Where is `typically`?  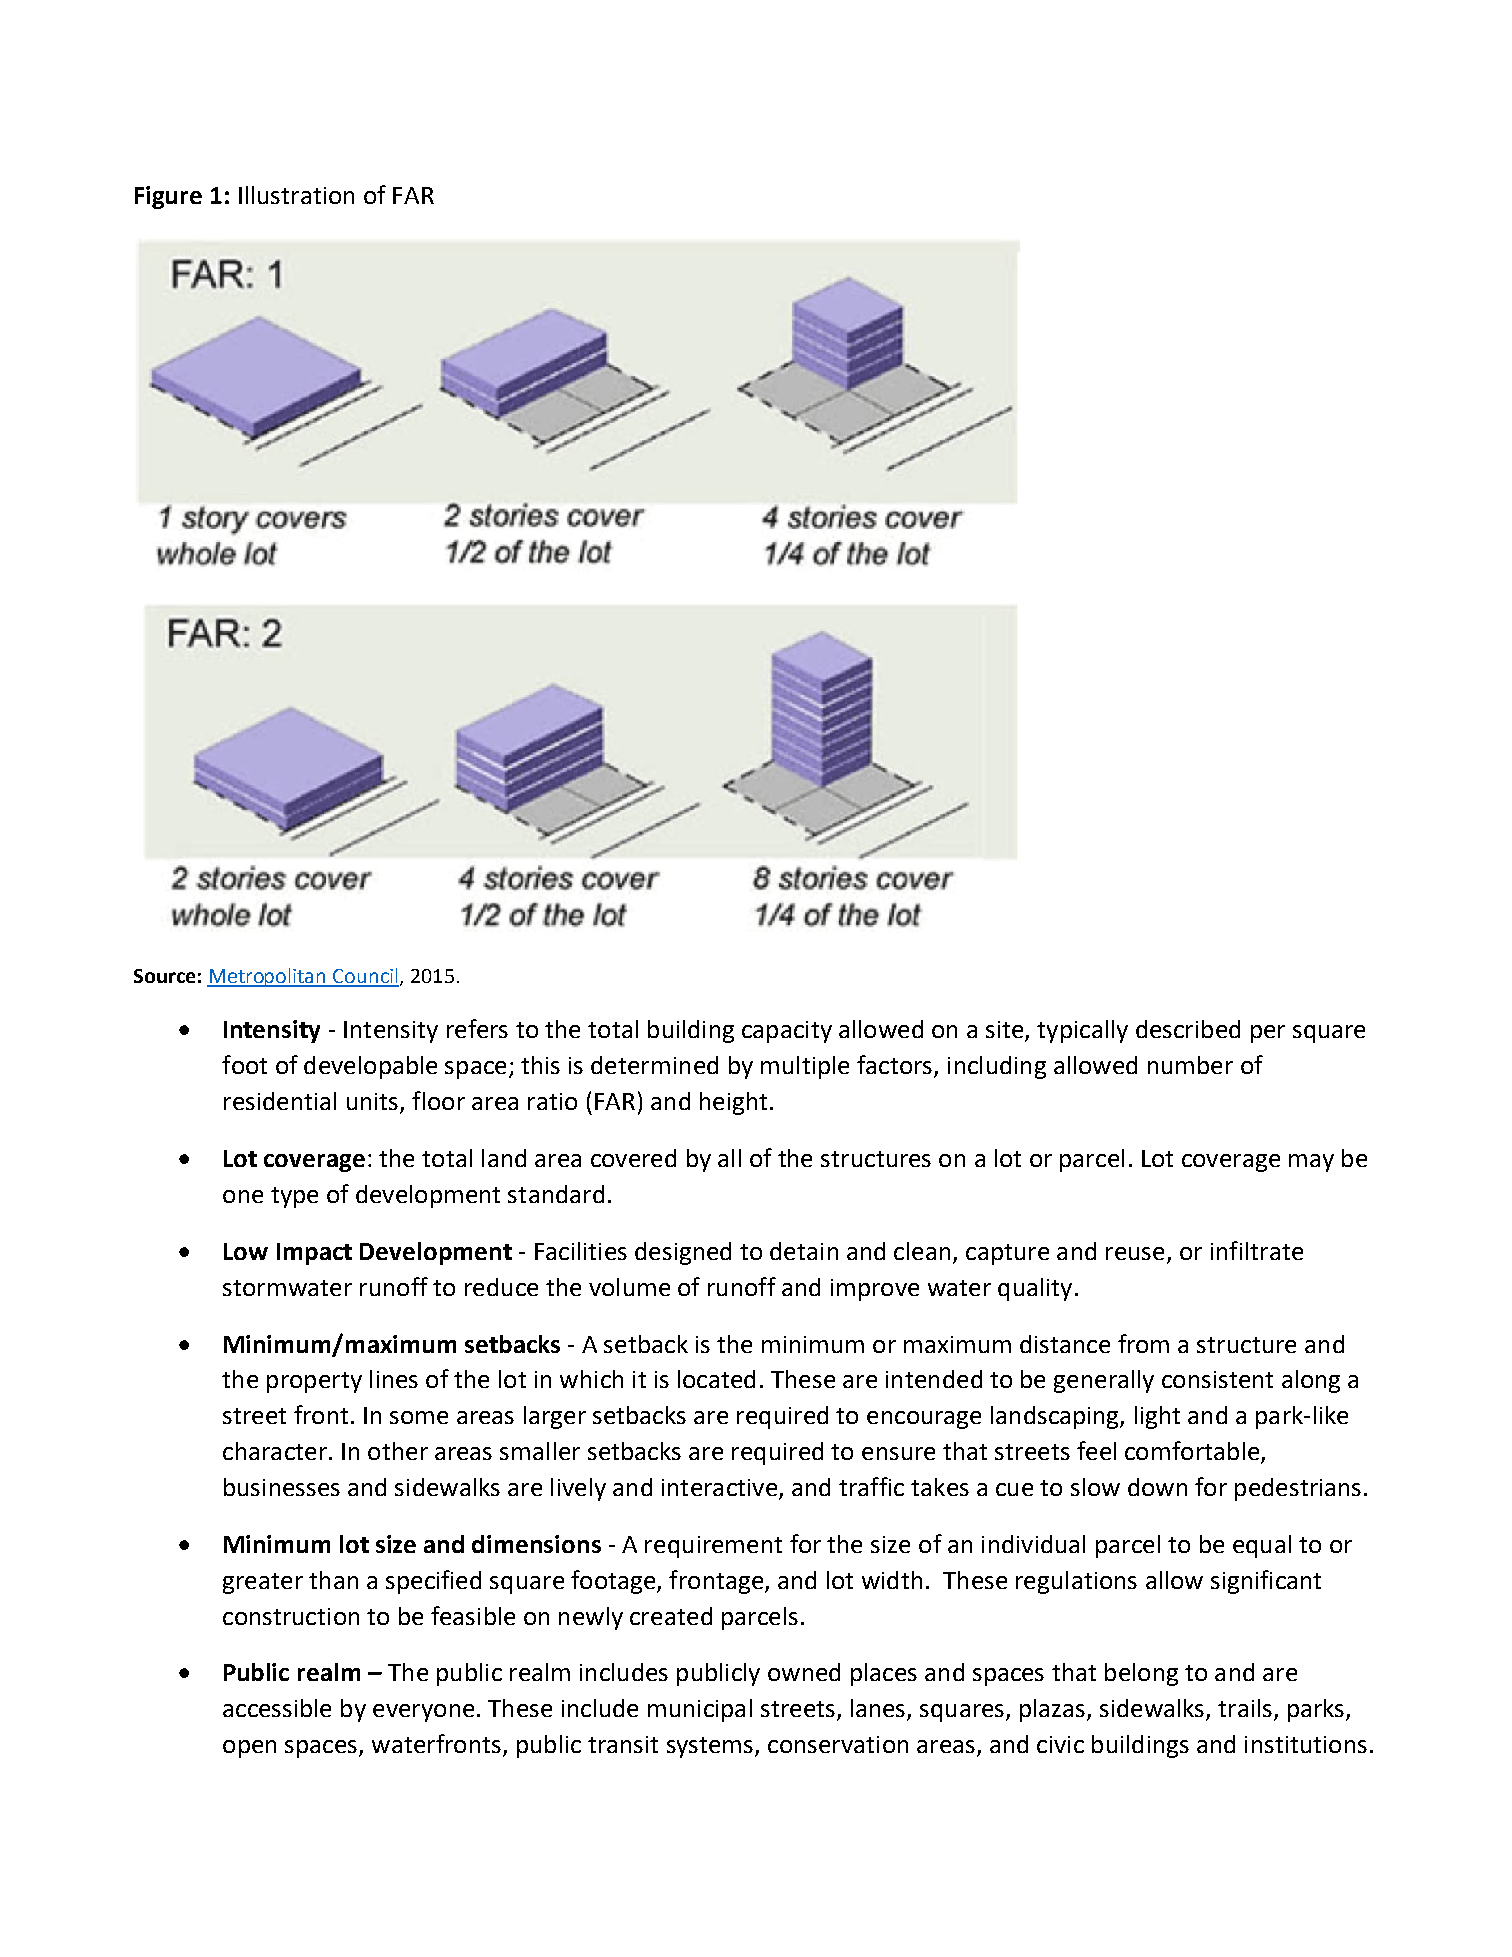
typically is located at coordinates (1082, 1031).
